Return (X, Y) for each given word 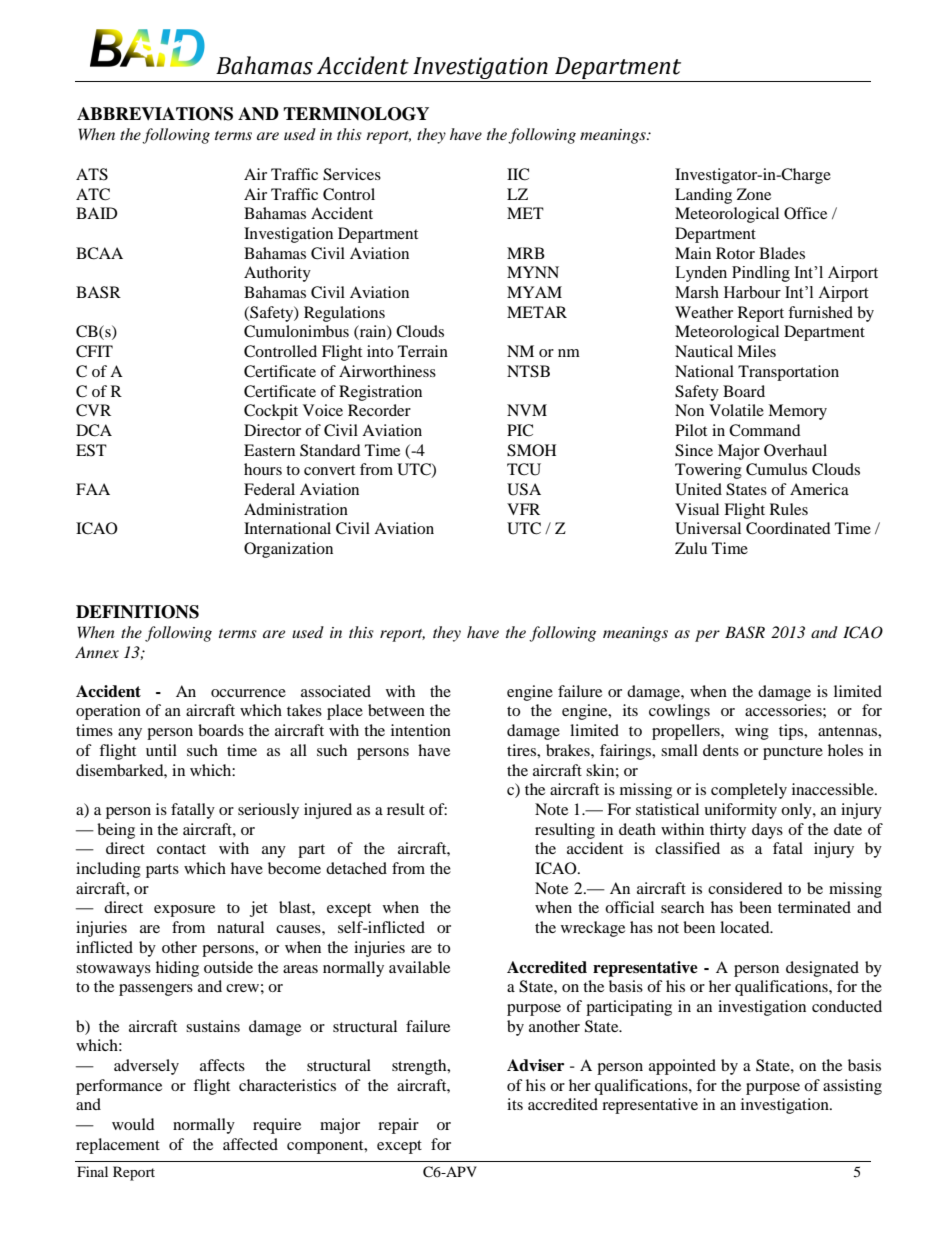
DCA (94, 430)
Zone (754, 194)
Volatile (736, 410)
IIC (518, 174)
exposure (184, 911)
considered (745, 888)
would (133, 1124)
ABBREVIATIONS (155, 114)
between (396, 710)
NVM (527, 410)
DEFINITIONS (137, 612)
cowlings (679, 712)
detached (356, 868)
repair (398, 1126)
